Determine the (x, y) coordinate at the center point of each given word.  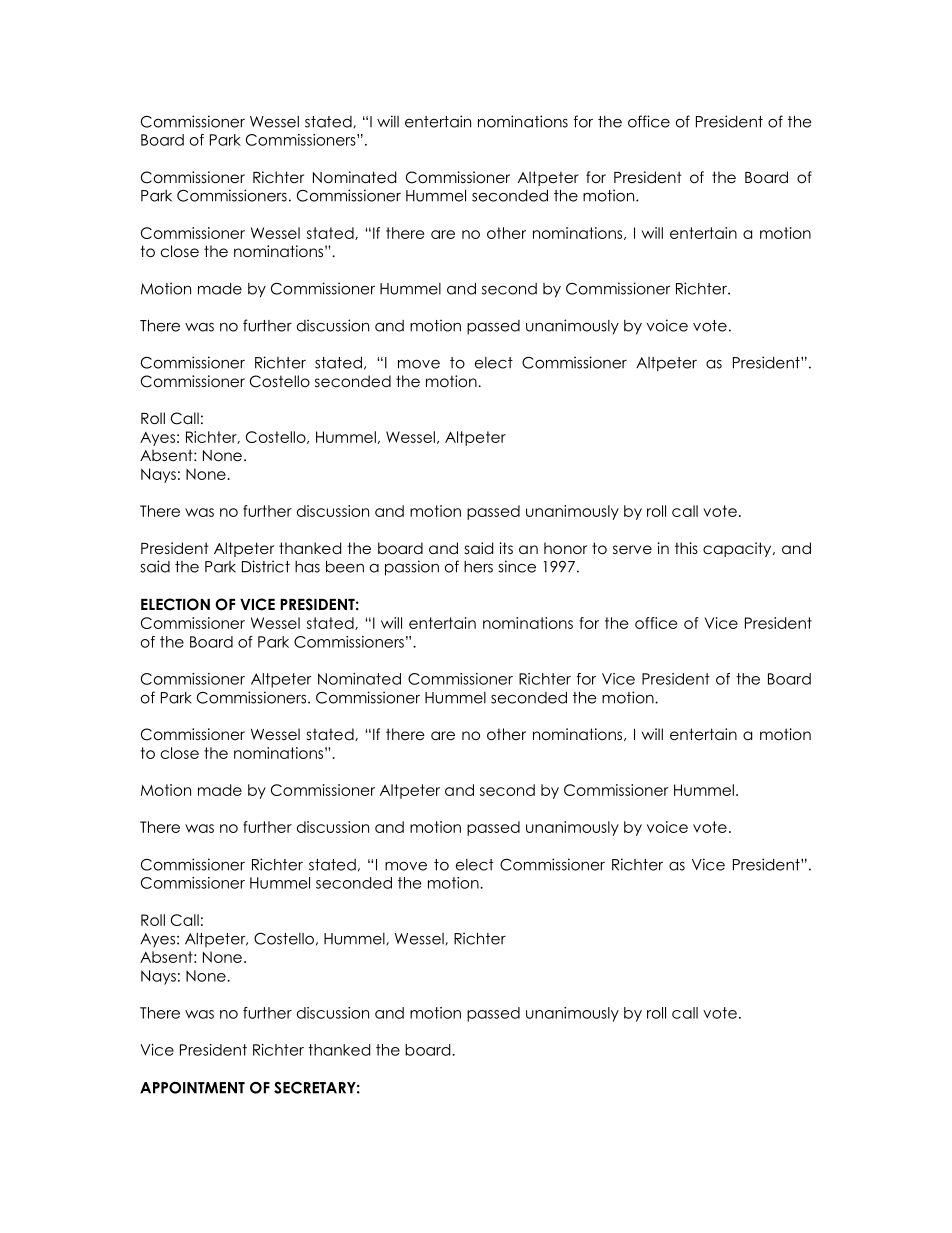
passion (412, 568)
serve (632, 550)
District (266, 566)
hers (478, 567)
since (517, 566)
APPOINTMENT (192, 1088)
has (307, 567)
